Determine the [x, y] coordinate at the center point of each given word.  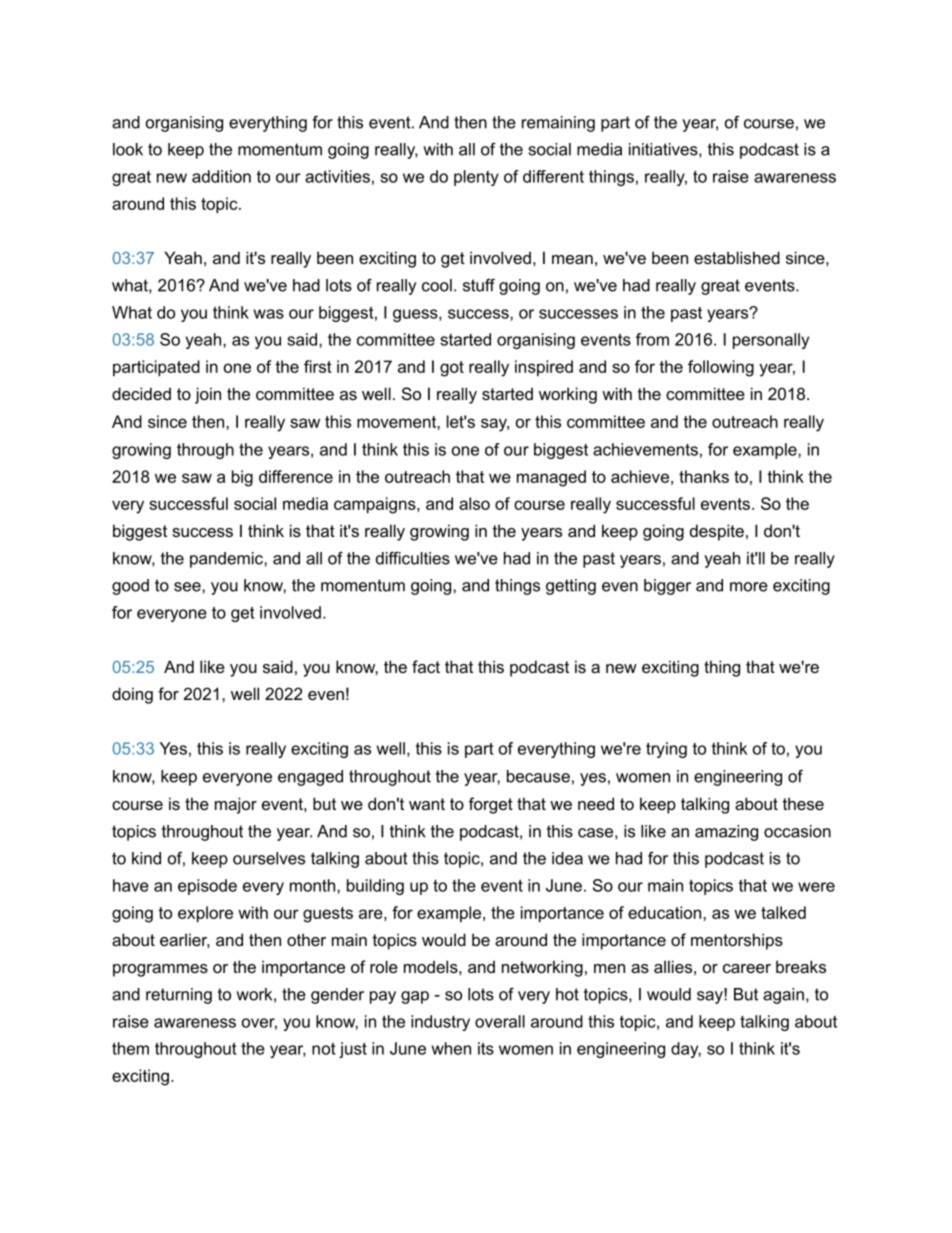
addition [221, 176]
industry [440, 1023]
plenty [476, 178]
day [686, 1050]
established [737, 257]
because [538, 776]
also [474, 503]
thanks [704, 476]
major [236, 805]
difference [296, 476]
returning [179, 996]
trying [666, 750]
